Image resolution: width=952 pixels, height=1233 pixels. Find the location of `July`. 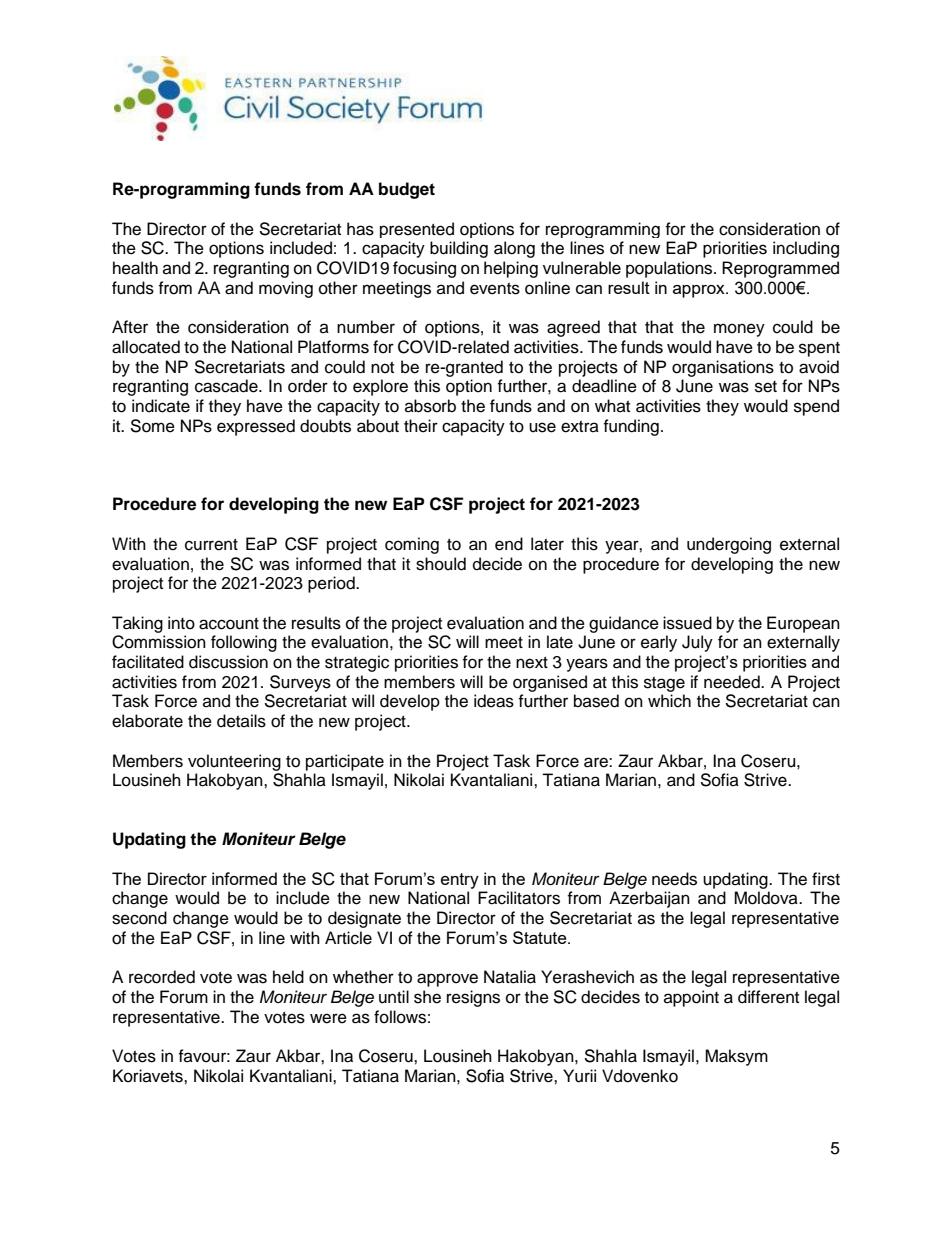

July is located at coordinates (697, 643).
